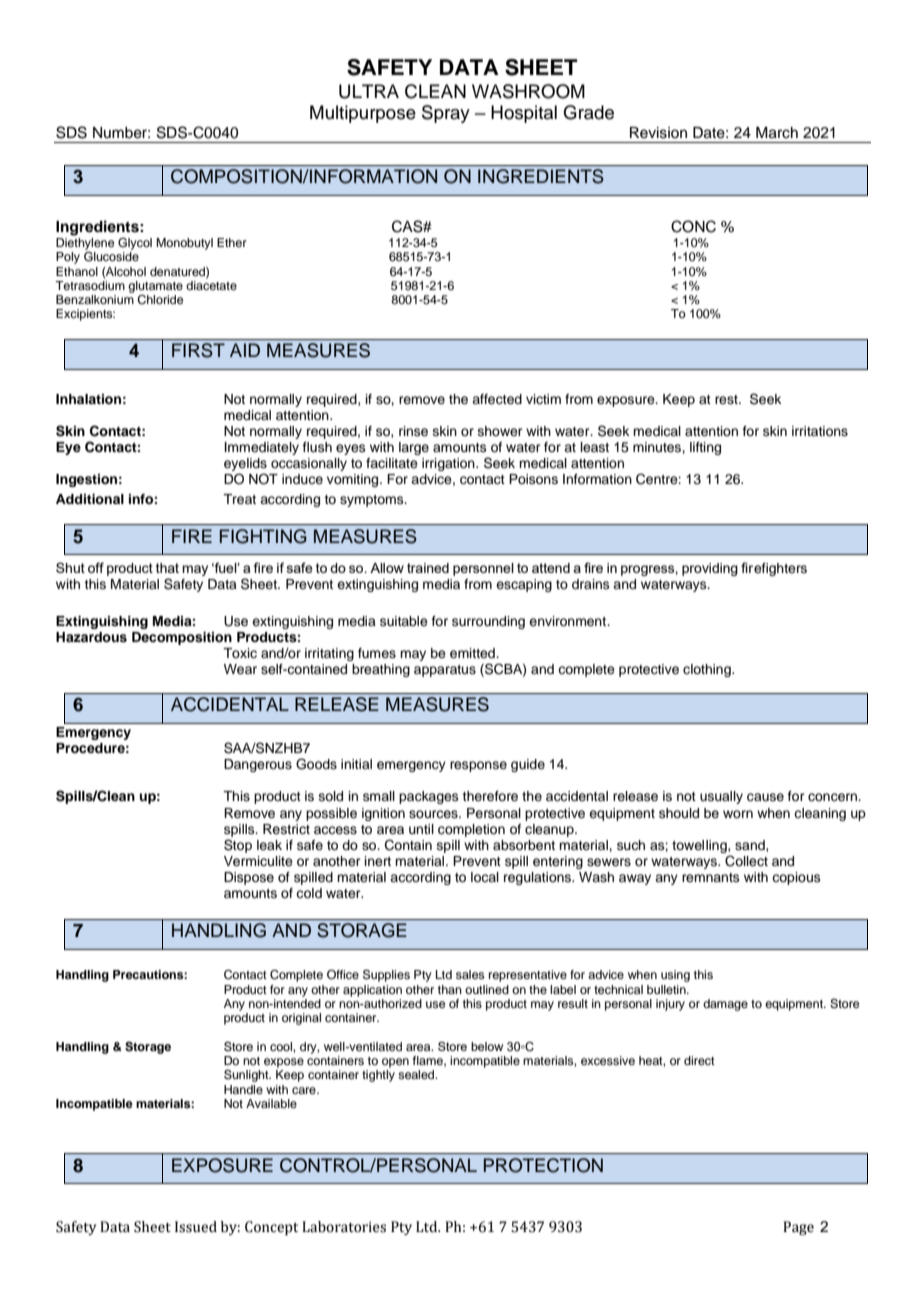 The height and width of the screenshot is (1309, 924). I want to click on Issued, so click(196, 1227).
